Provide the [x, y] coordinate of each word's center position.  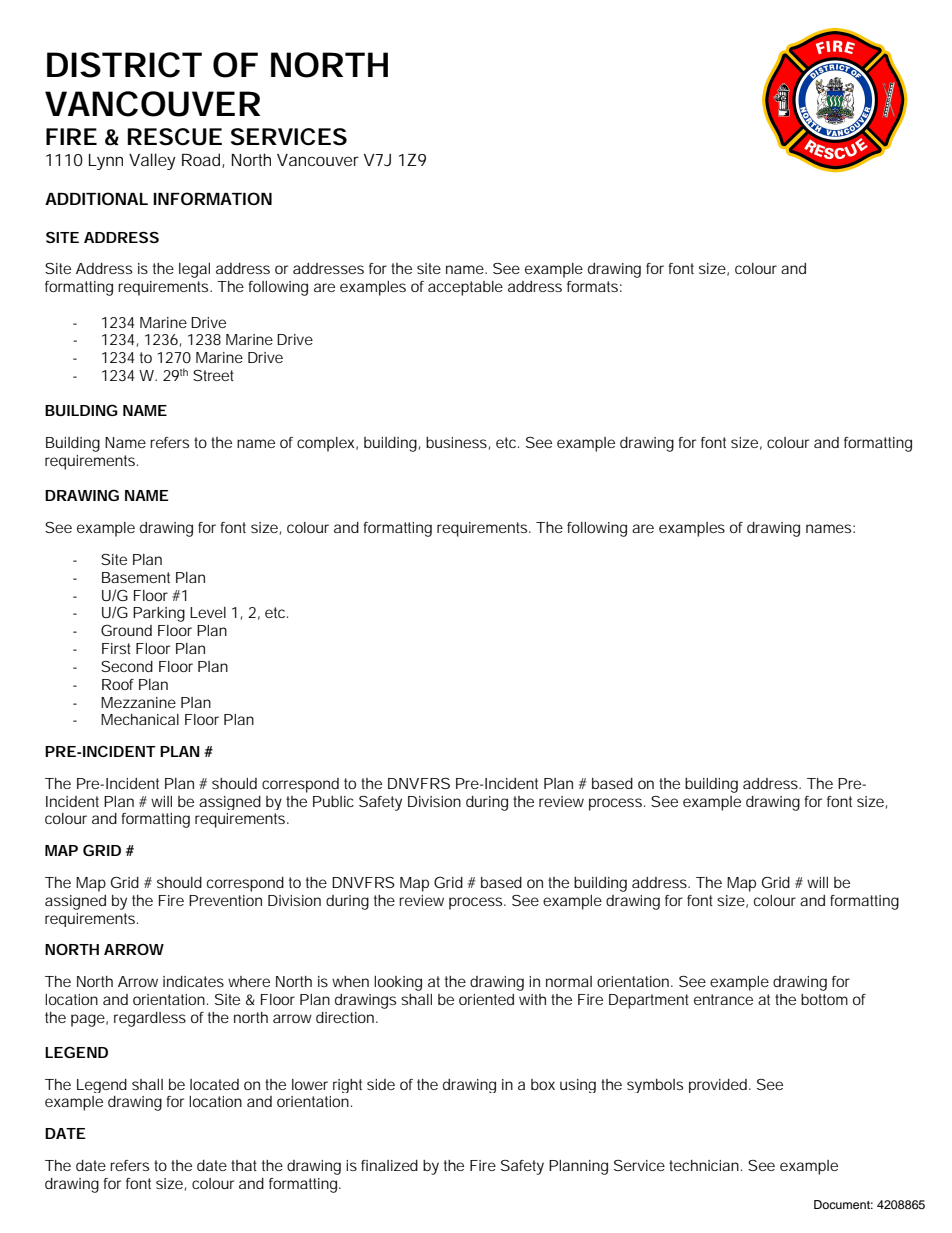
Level [208, 612]
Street [213, 375]
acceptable [465, 288]
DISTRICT [124, 65]
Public [333, 801]
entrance [723, 999]
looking [398, 983]
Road [202, 160]
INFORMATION [212, 198]
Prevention [225, 900]
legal [194, 270]
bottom [824, 999]
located [214, 1084]
